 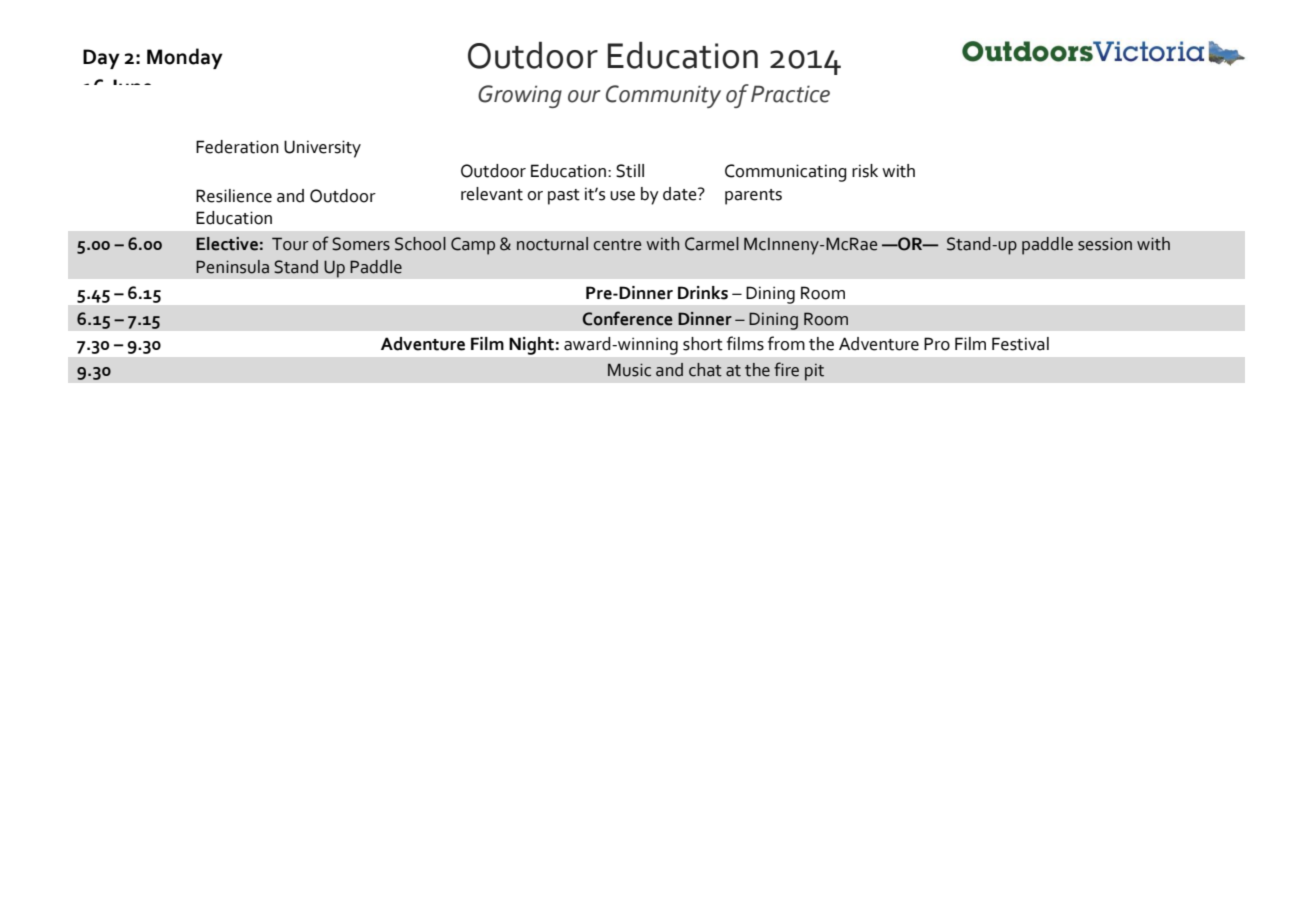 I want to click on Community, so click(x=663, y=96).
